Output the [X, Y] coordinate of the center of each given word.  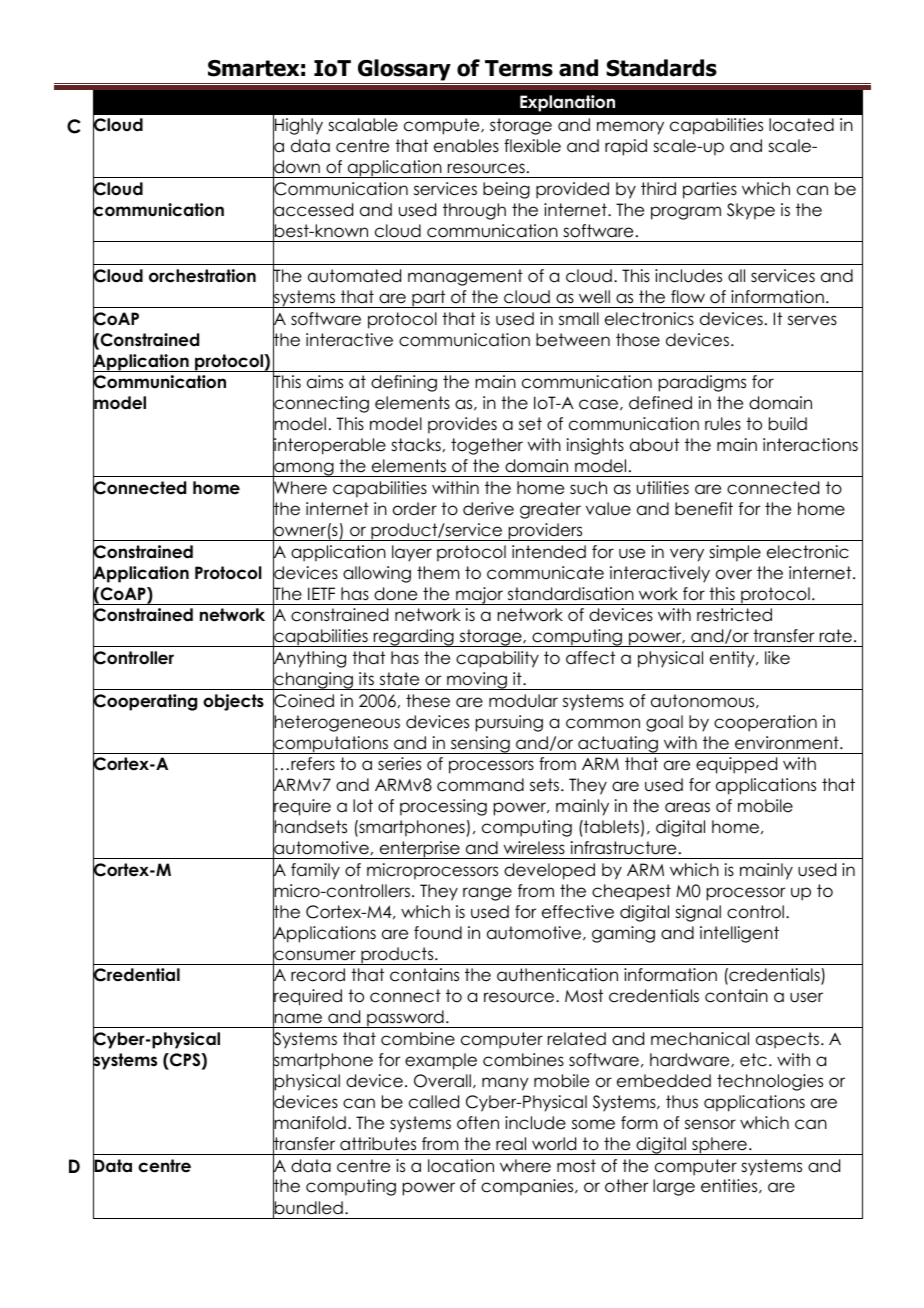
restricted [734, 615]
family [315, 871]
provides [462, 425]
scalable [363, 125]
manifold [309, 1123]
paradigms [702, 383]
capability [497, 659]
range [487, 894]
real [511, 1144]
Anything [309, 659]
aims [325, 382]
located [801, 125]
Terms [519, 68]
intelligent [739, 934]
